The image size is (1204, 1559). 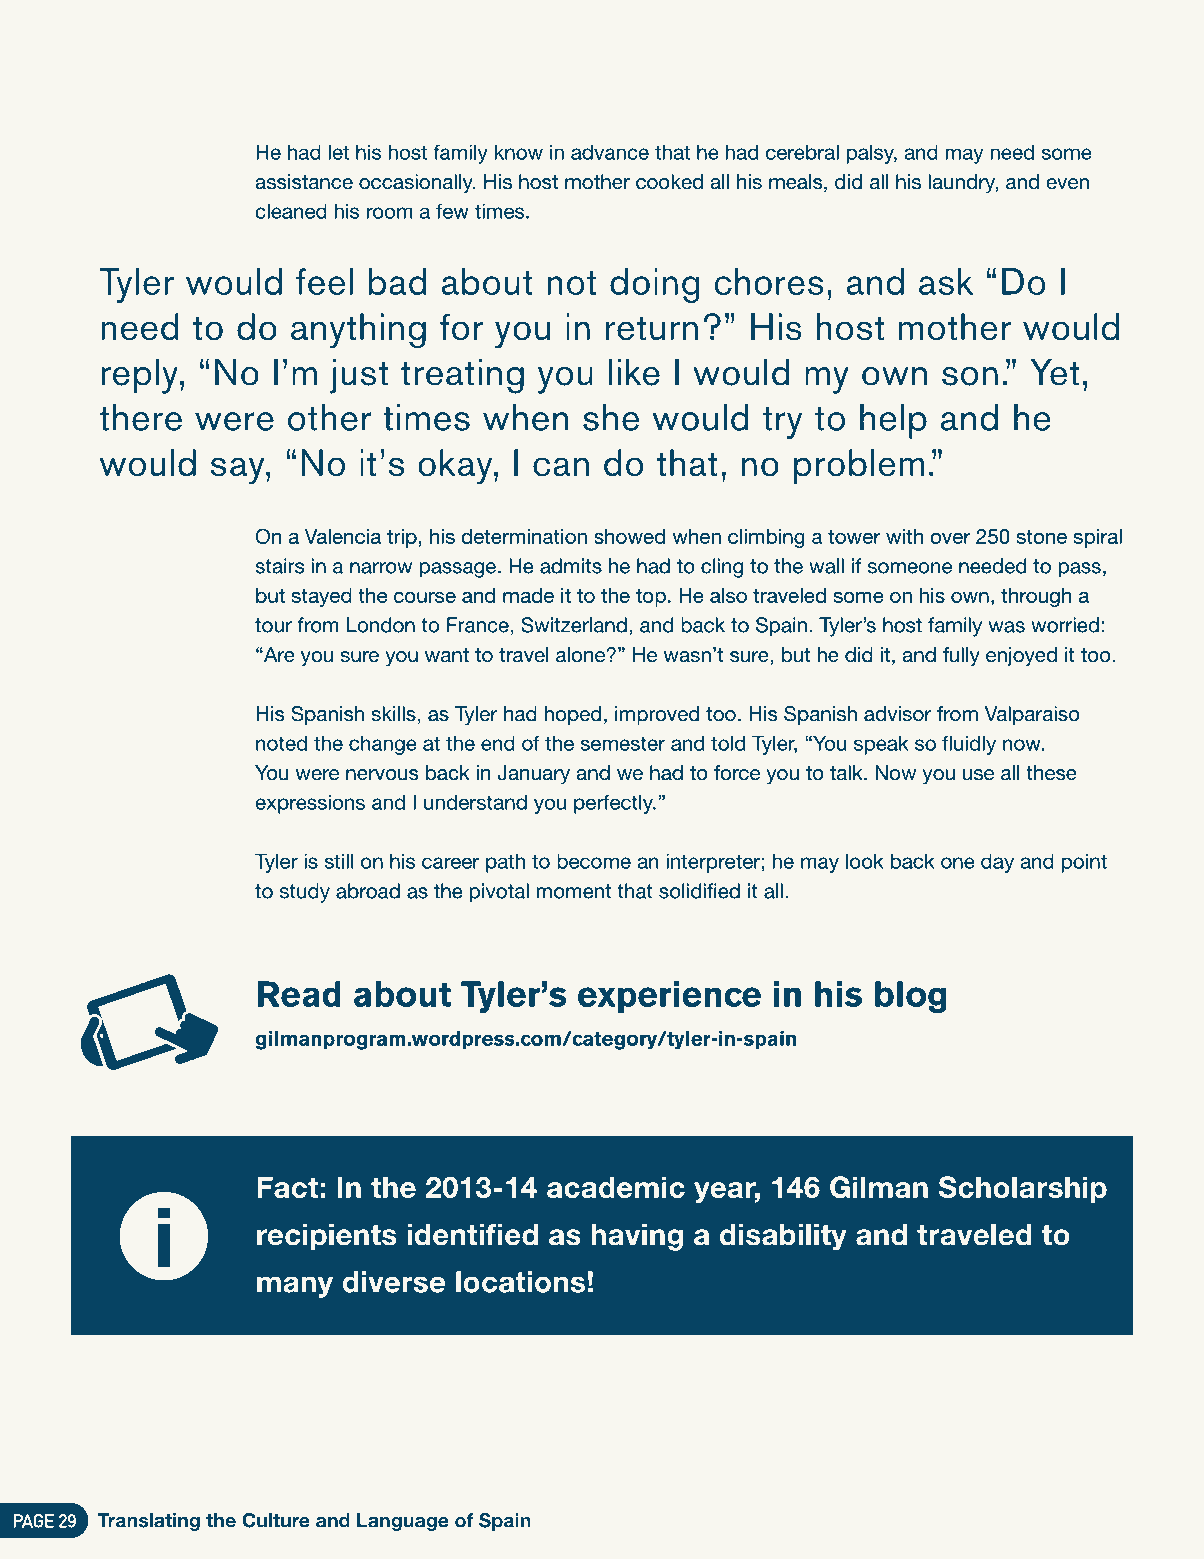 I want to click on even, so click(x=1067, y=184).
